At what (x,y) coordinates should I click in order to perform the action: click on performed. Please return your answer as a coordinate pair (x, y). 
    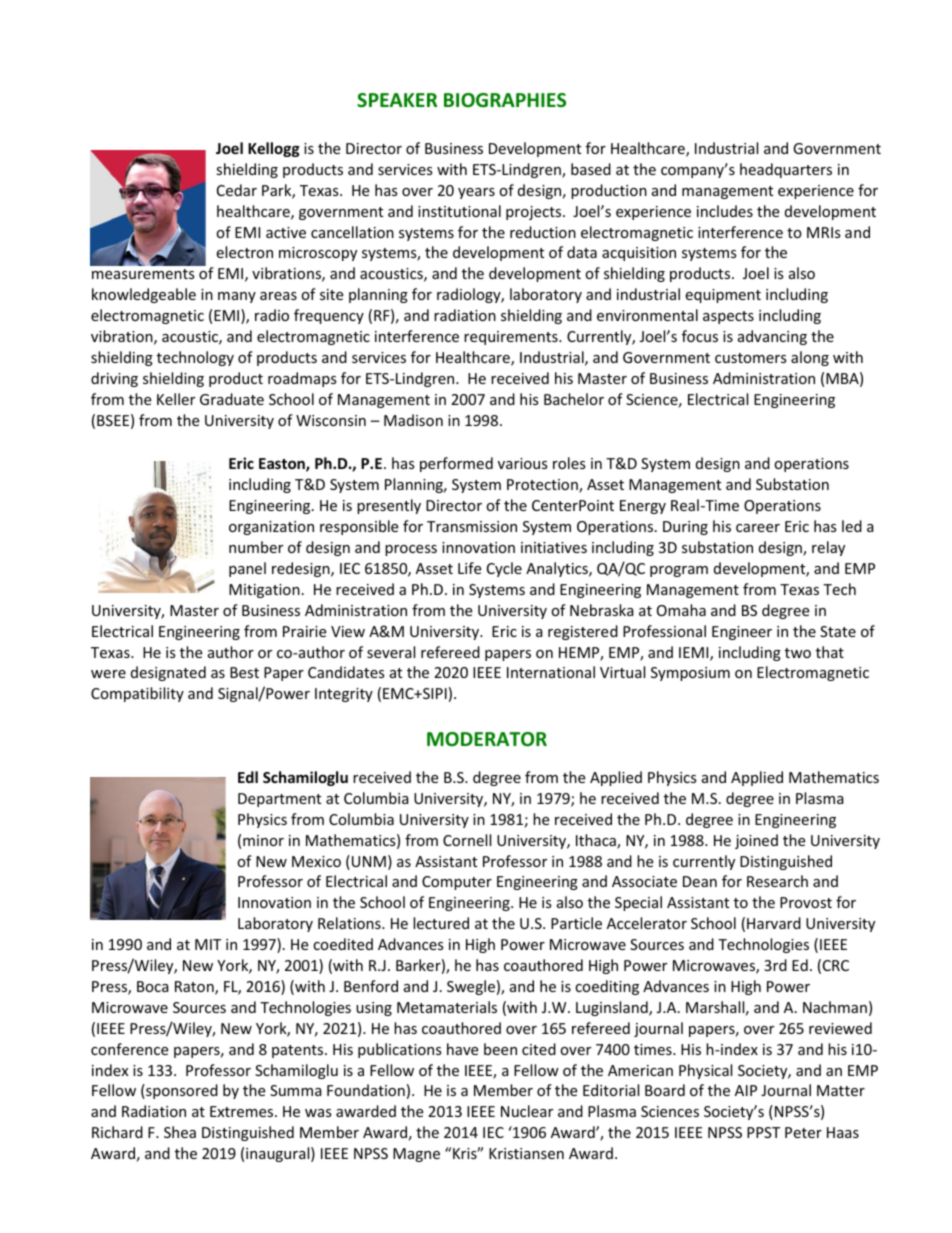
    Looking at the image, I should click on (456, 464).
